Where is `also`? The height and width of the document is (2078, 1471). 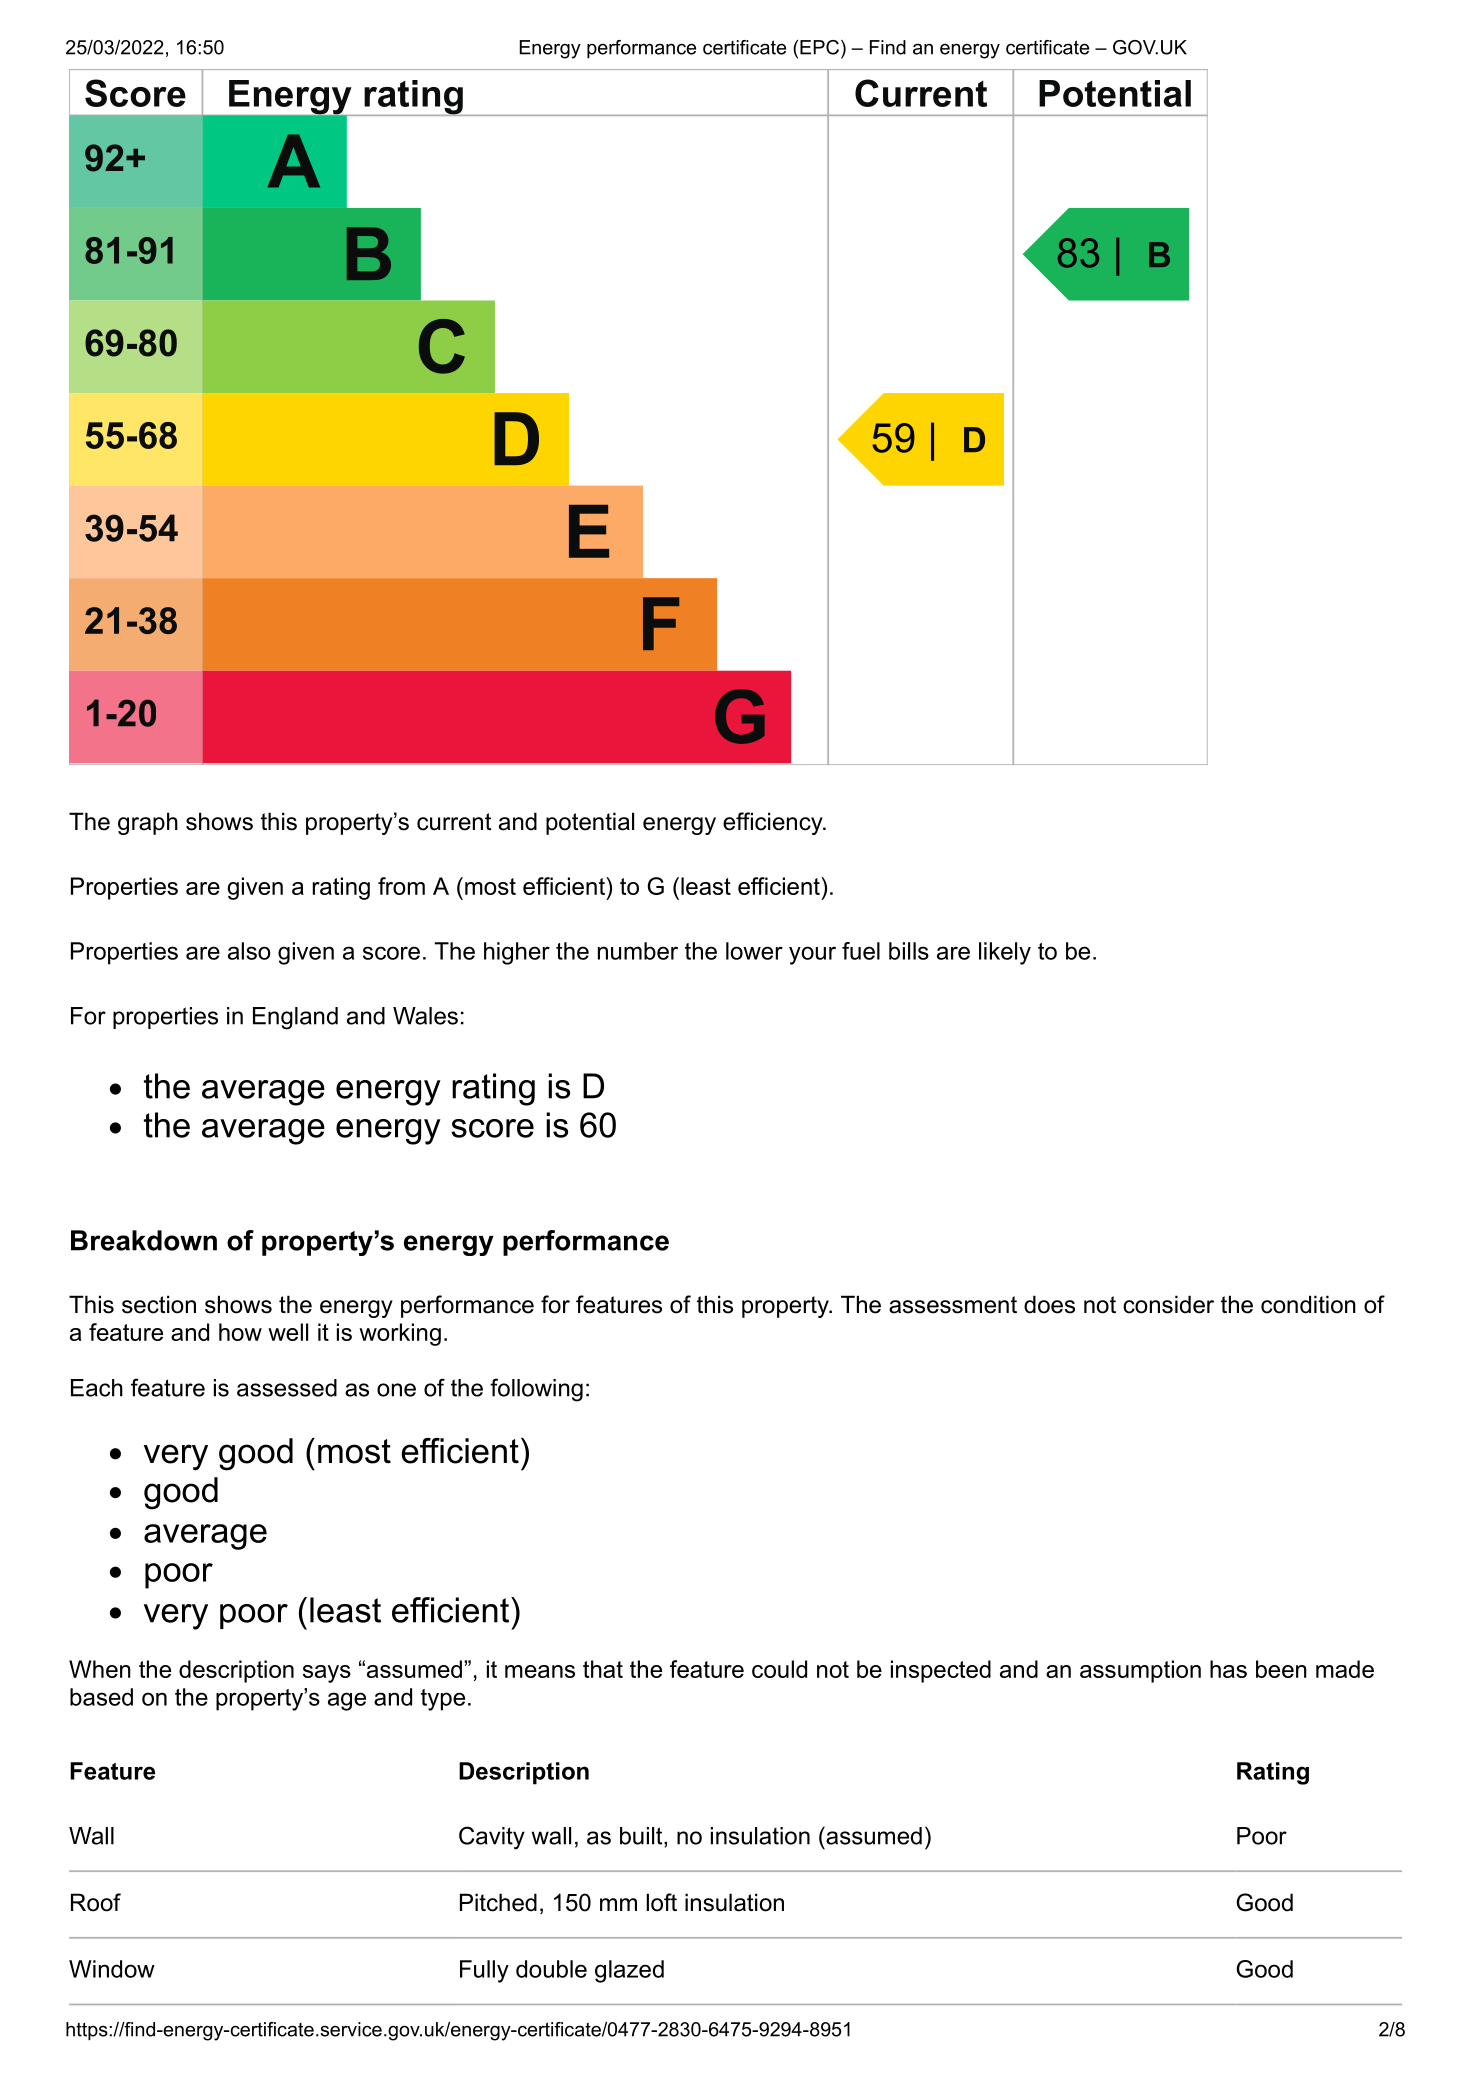 also is located at coordinates (249, 951).
